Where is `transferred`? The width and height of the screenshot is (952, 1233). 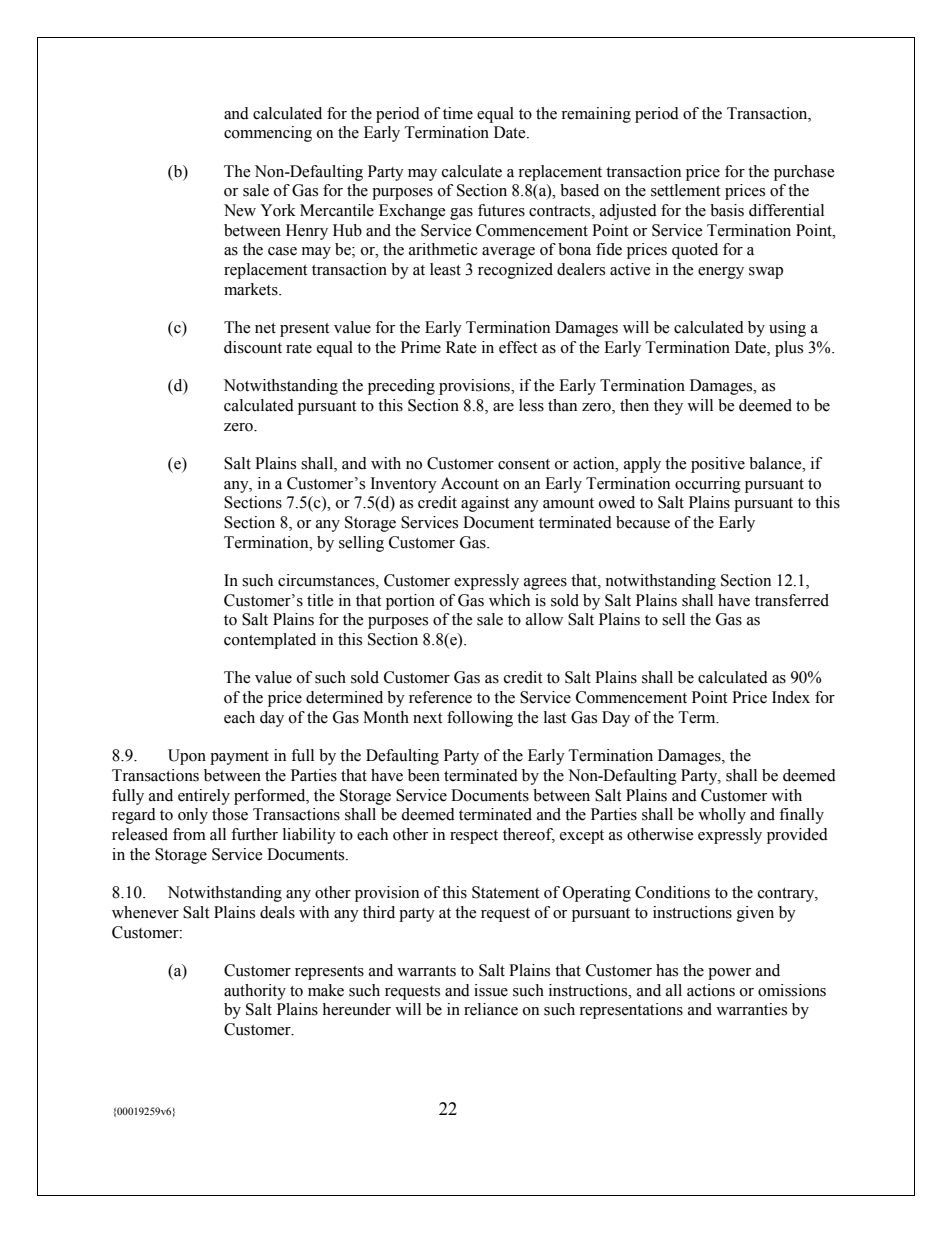 transferred is located at coordinates (792, 600).
